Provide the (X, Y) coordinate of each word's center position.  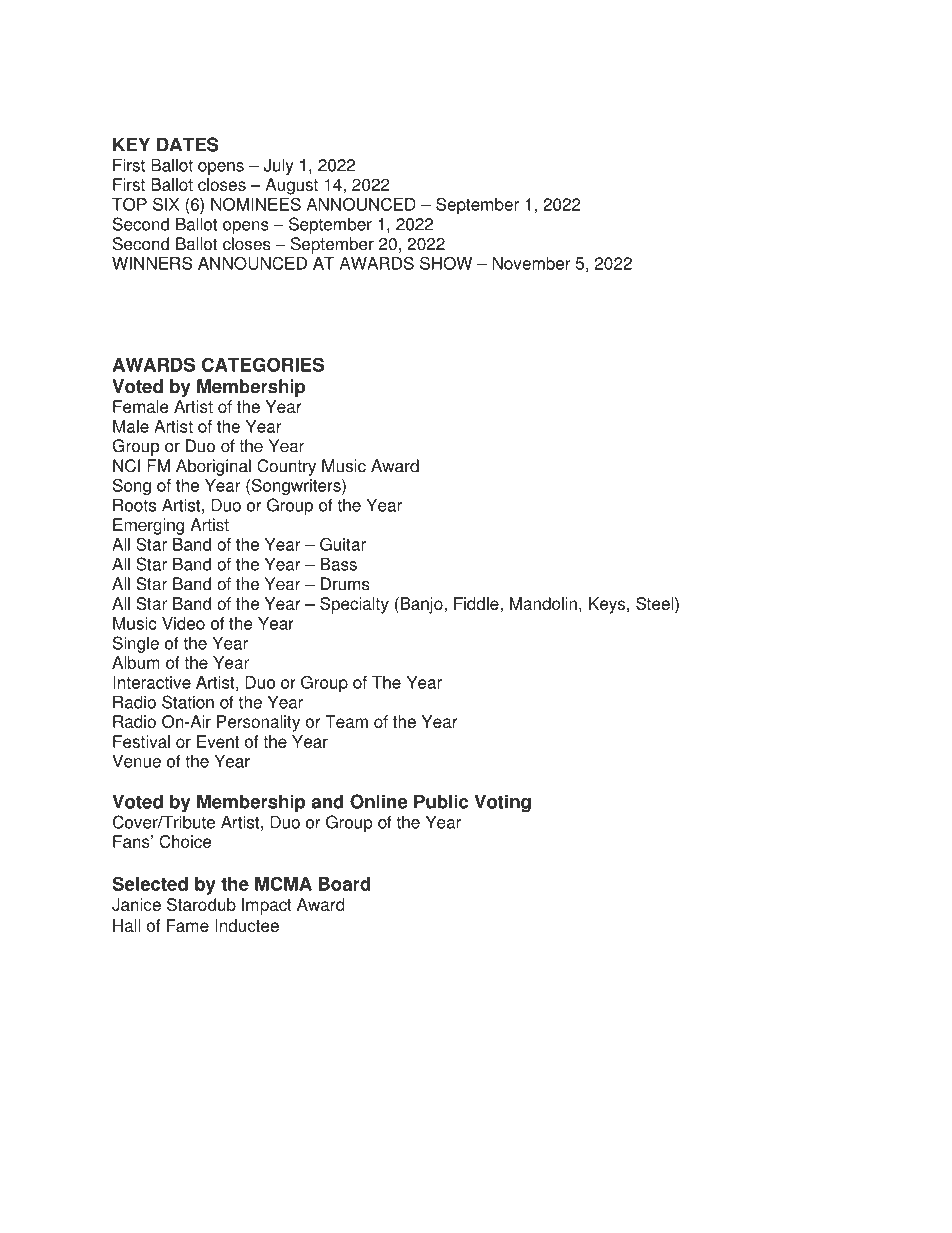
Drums (345, 584)
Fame (188, 925)
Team (346, 721)
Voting (502, 803)
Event (218, 741)
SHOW (446, 263)
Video (183, 623)
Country (286, 467)
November (531, 263)
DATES (188, 144)
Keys (608, 605)
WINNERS (152, 263)
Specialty (354, 605)
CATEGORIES (263, 364)
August (291, 186)
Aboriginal (213, 467)
